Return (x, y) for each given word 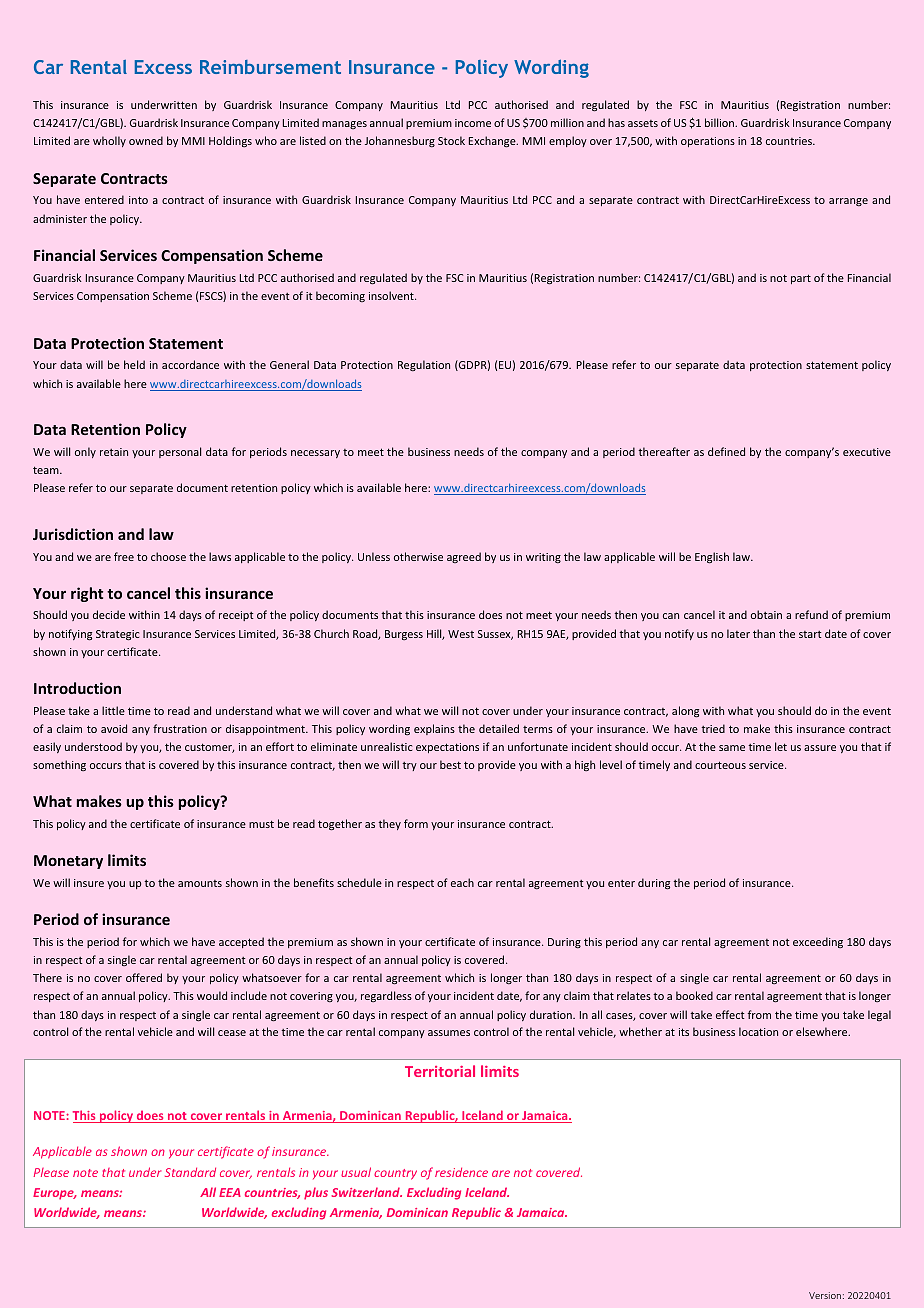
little (113, 710)
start (810, 634)
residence (461, 1172)
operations (708, 142)
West (461, 634)
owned (146, 140)
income (473, 123)
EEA (230, 1192)
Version (825, 1295)
